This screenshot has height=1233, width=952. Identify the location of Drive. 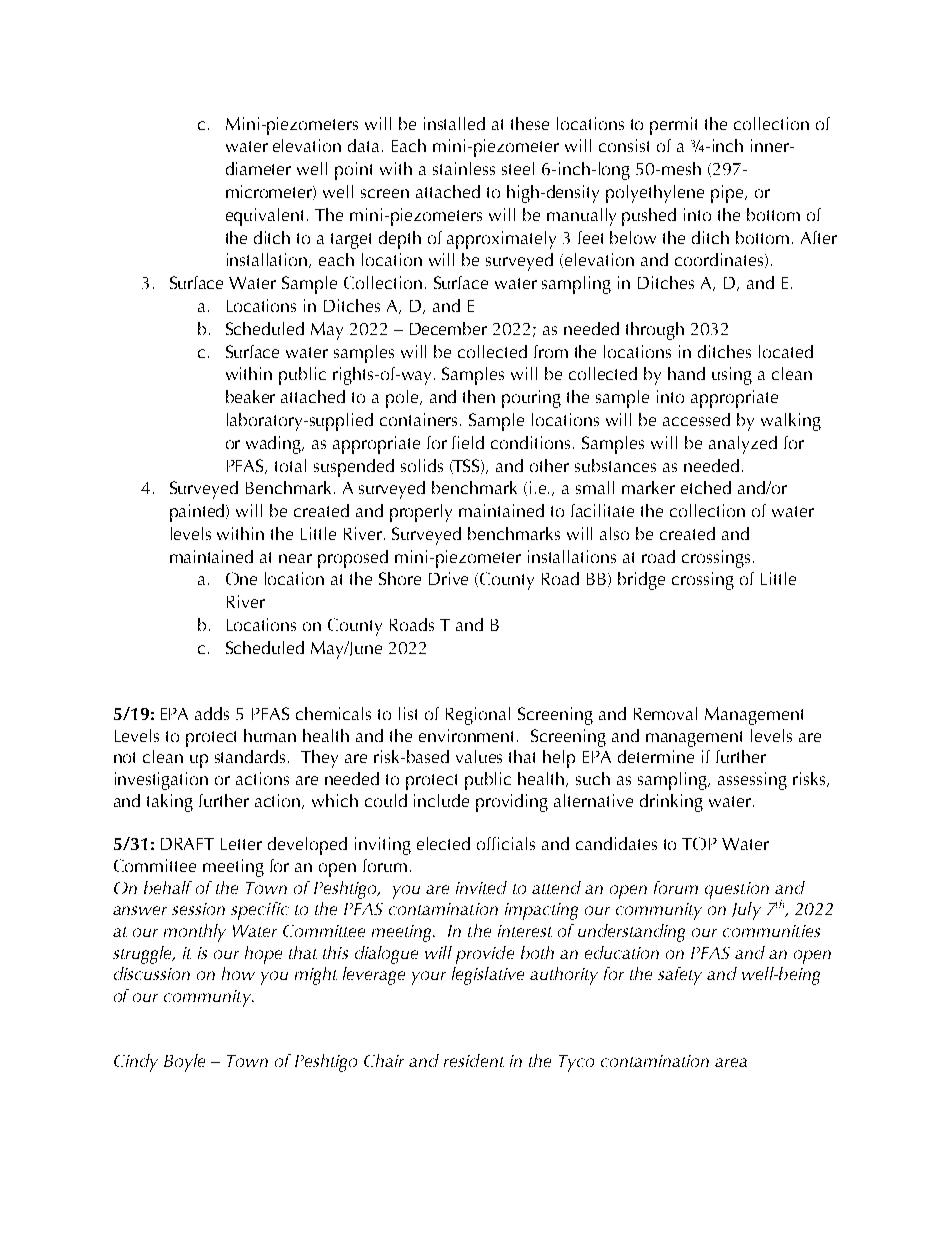
(448, 578).
